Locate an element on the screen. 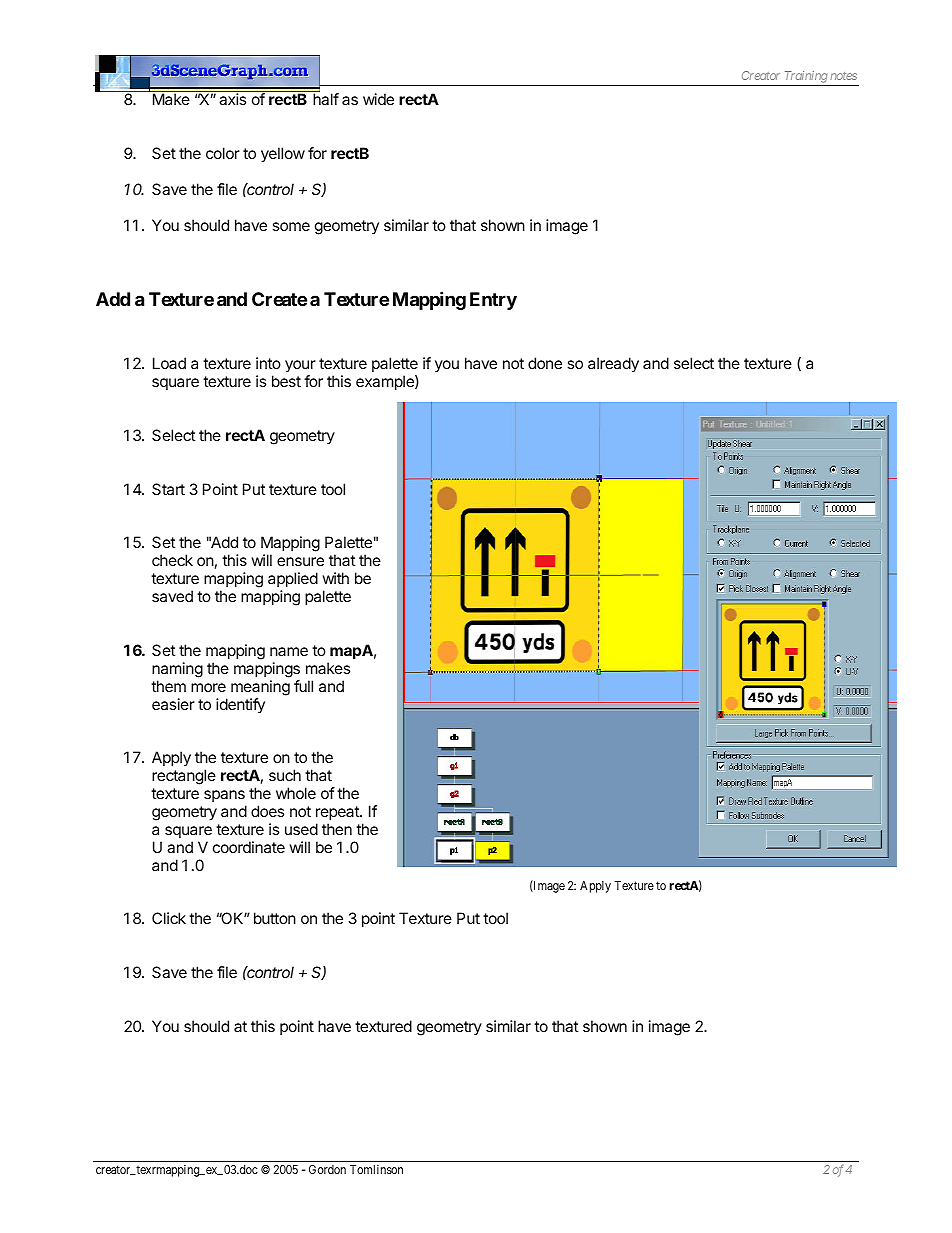 The width and height of the screenshot is (952, 1233). full is located at coordinates (303, 686).
